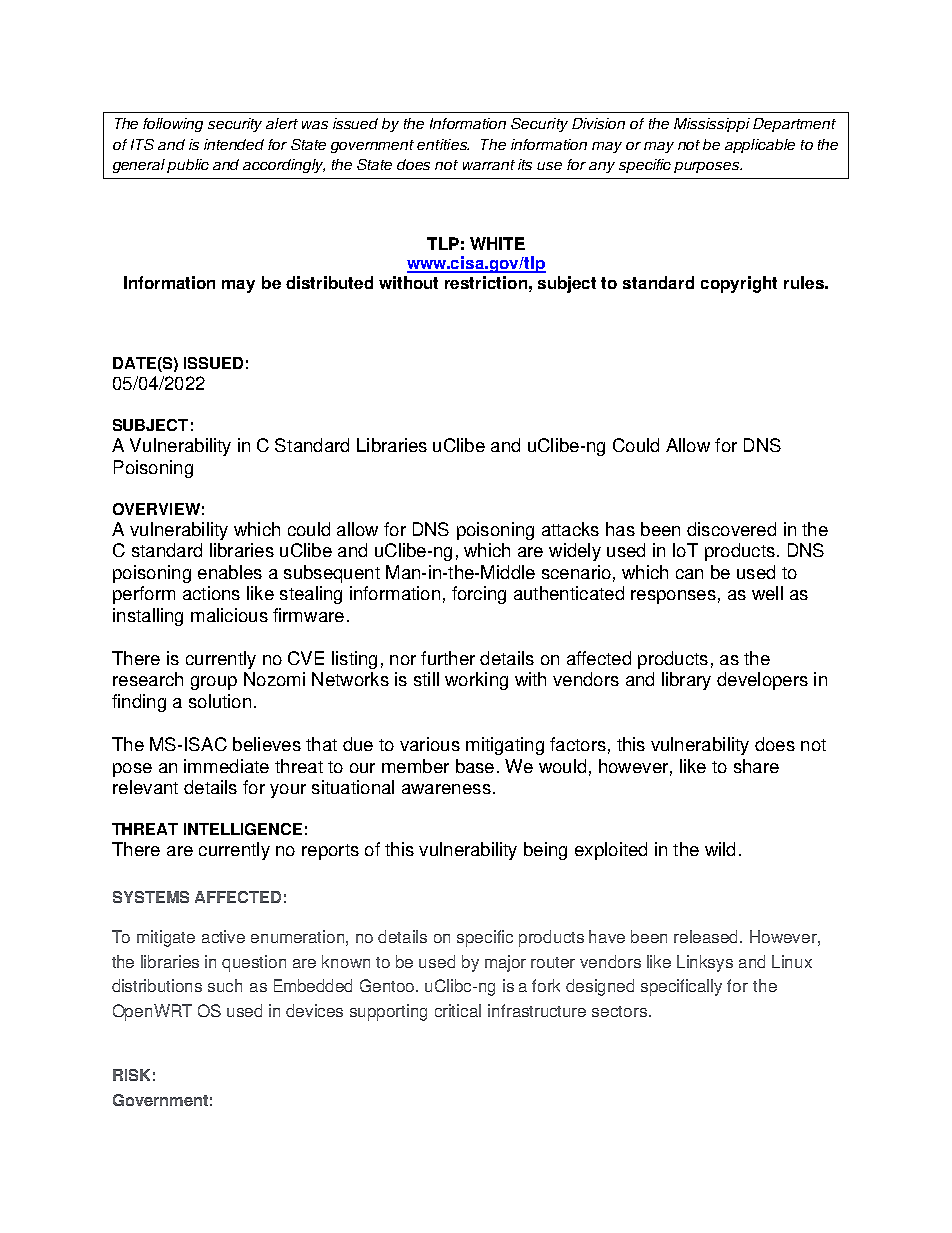 The height and width of the screenshot is (1233, 952). Describe the element at coordinates (225, 985) in the screenshot. I see `such` at that location.
